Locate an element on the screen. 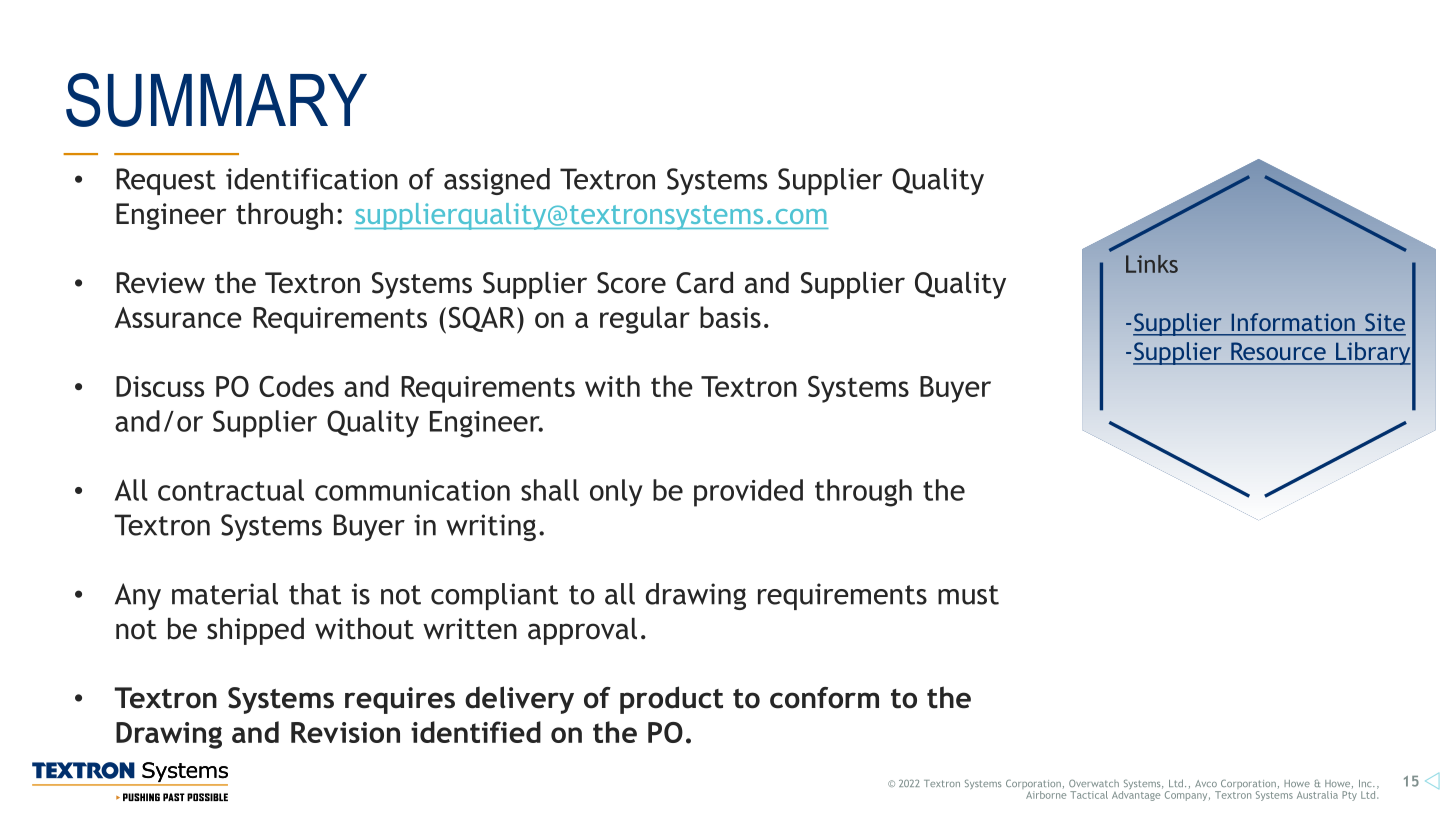  Revision is located at coordinates (345, 732).
